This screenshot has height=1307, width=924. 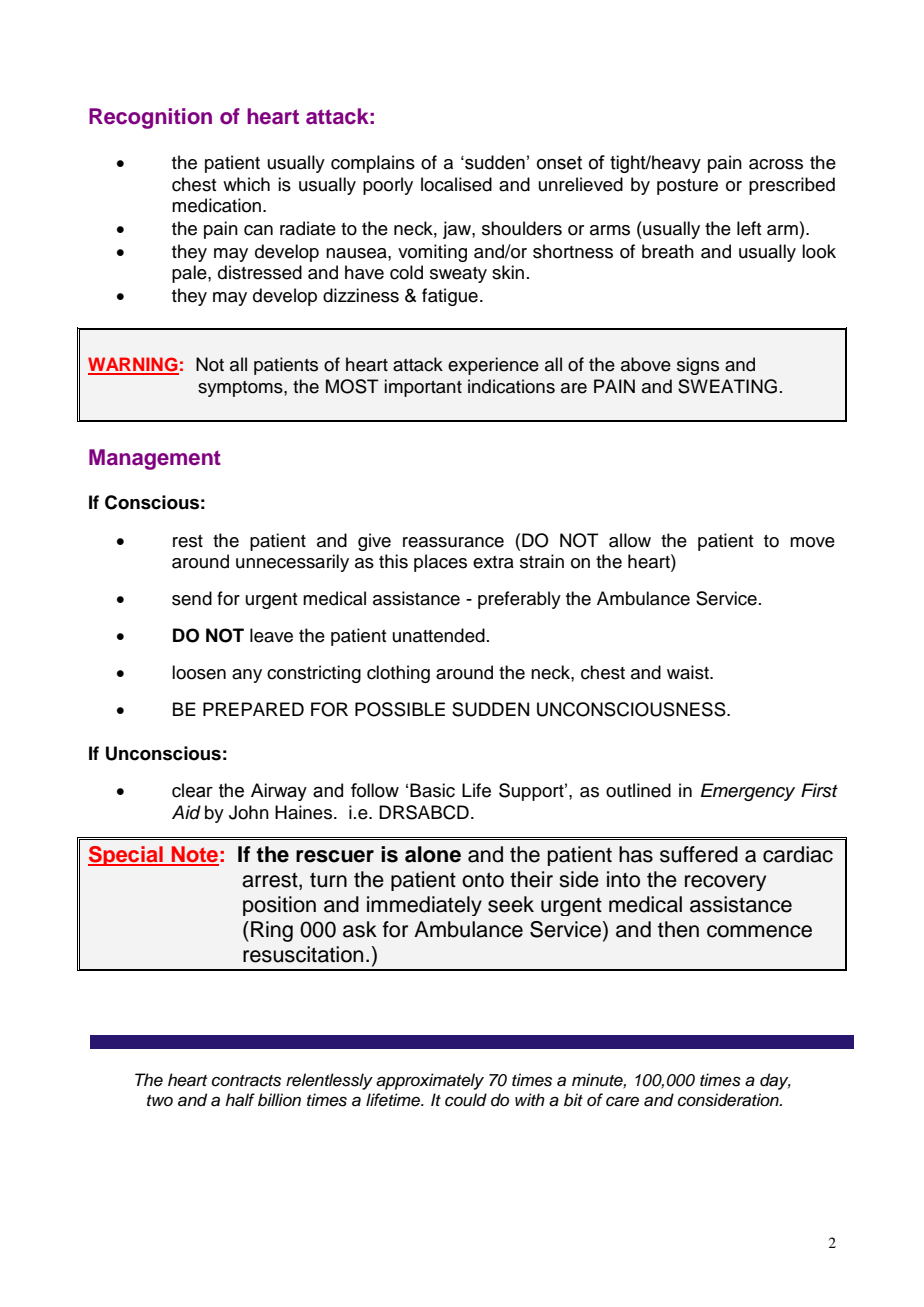 What do you see at coordinates (727, 386) in the screenshot?
I see `SWEATING` at bounding box center [727, 386].
